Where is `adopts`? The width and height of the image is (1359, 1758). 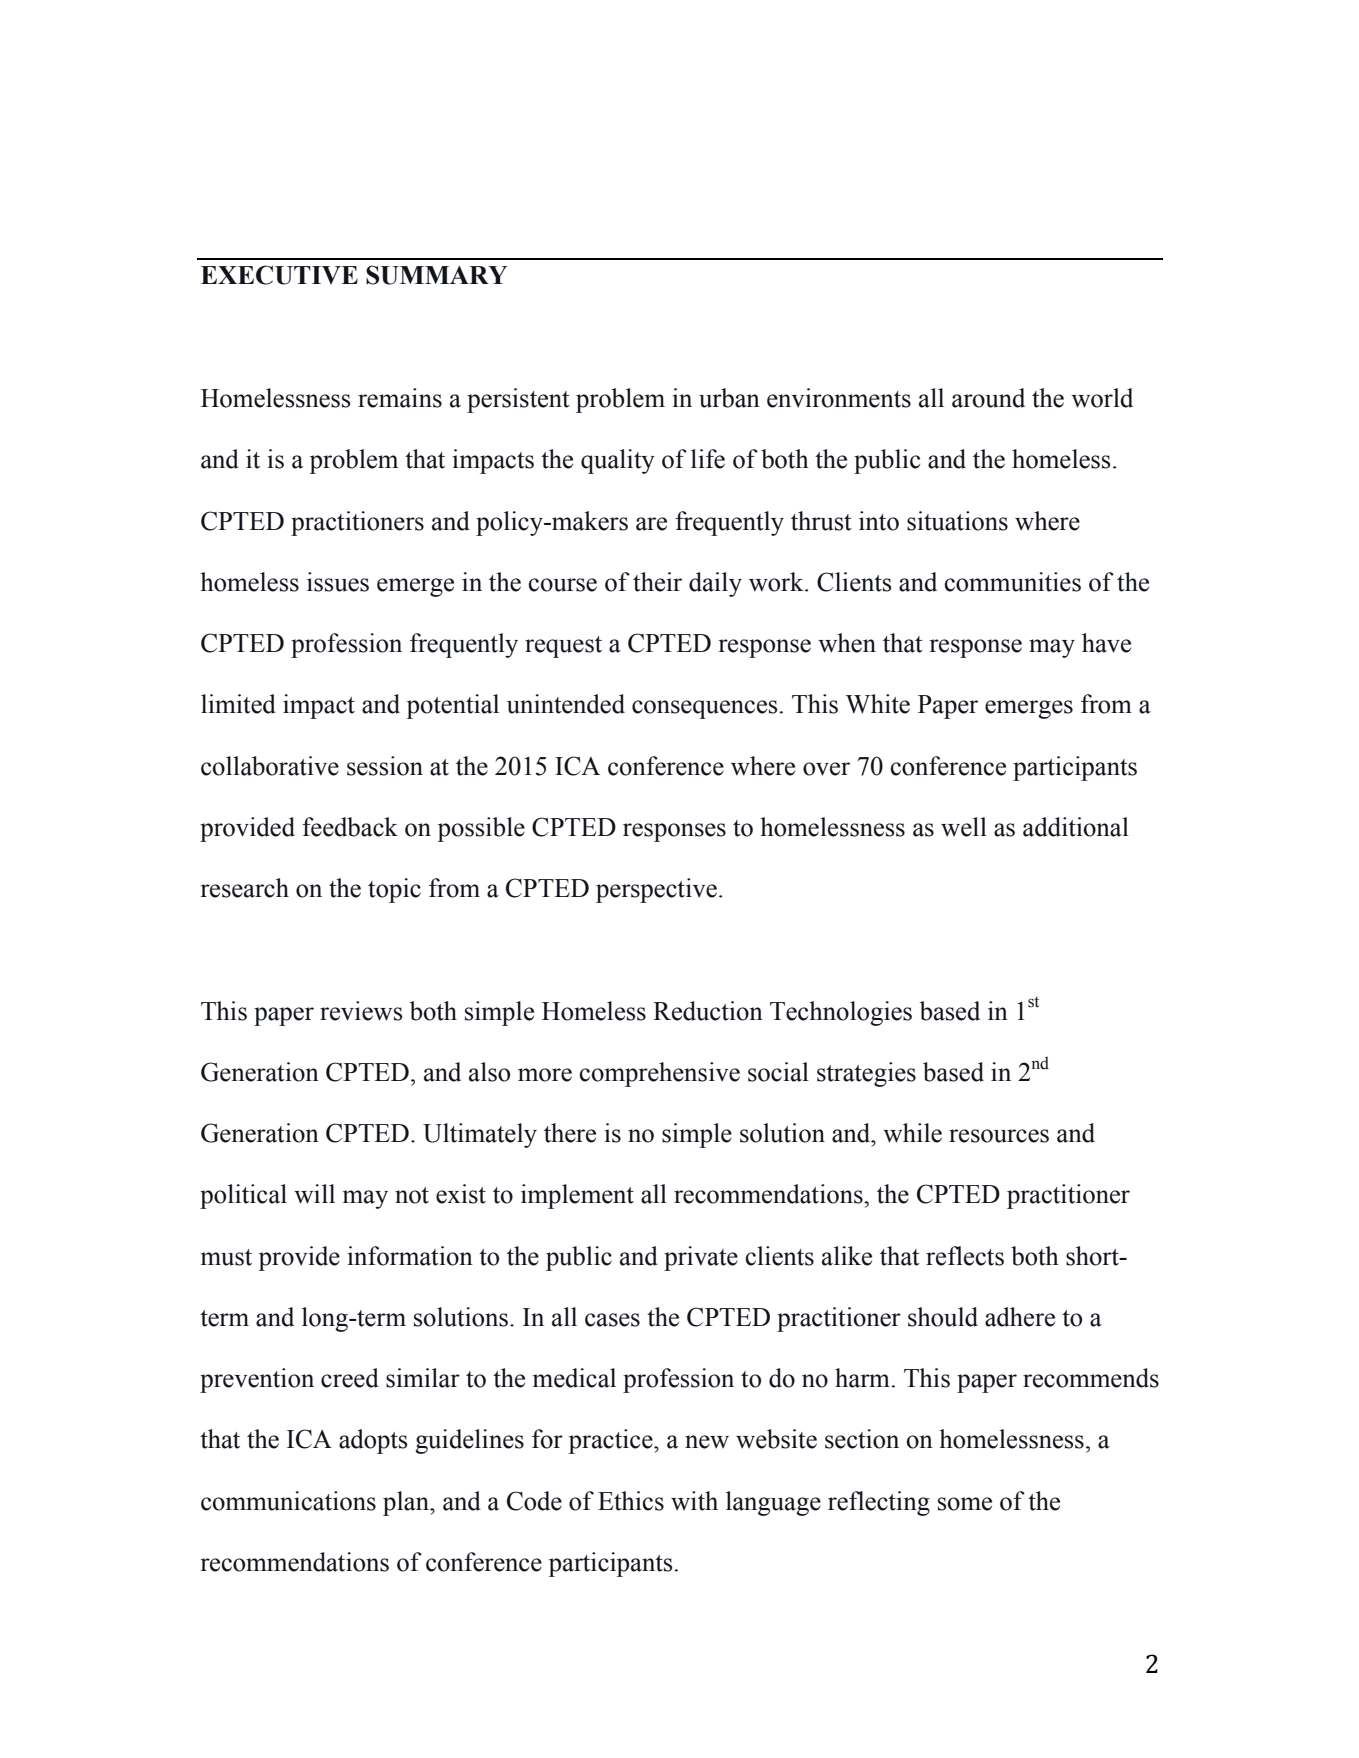 adopts is located at coordinates (373, 1441).
